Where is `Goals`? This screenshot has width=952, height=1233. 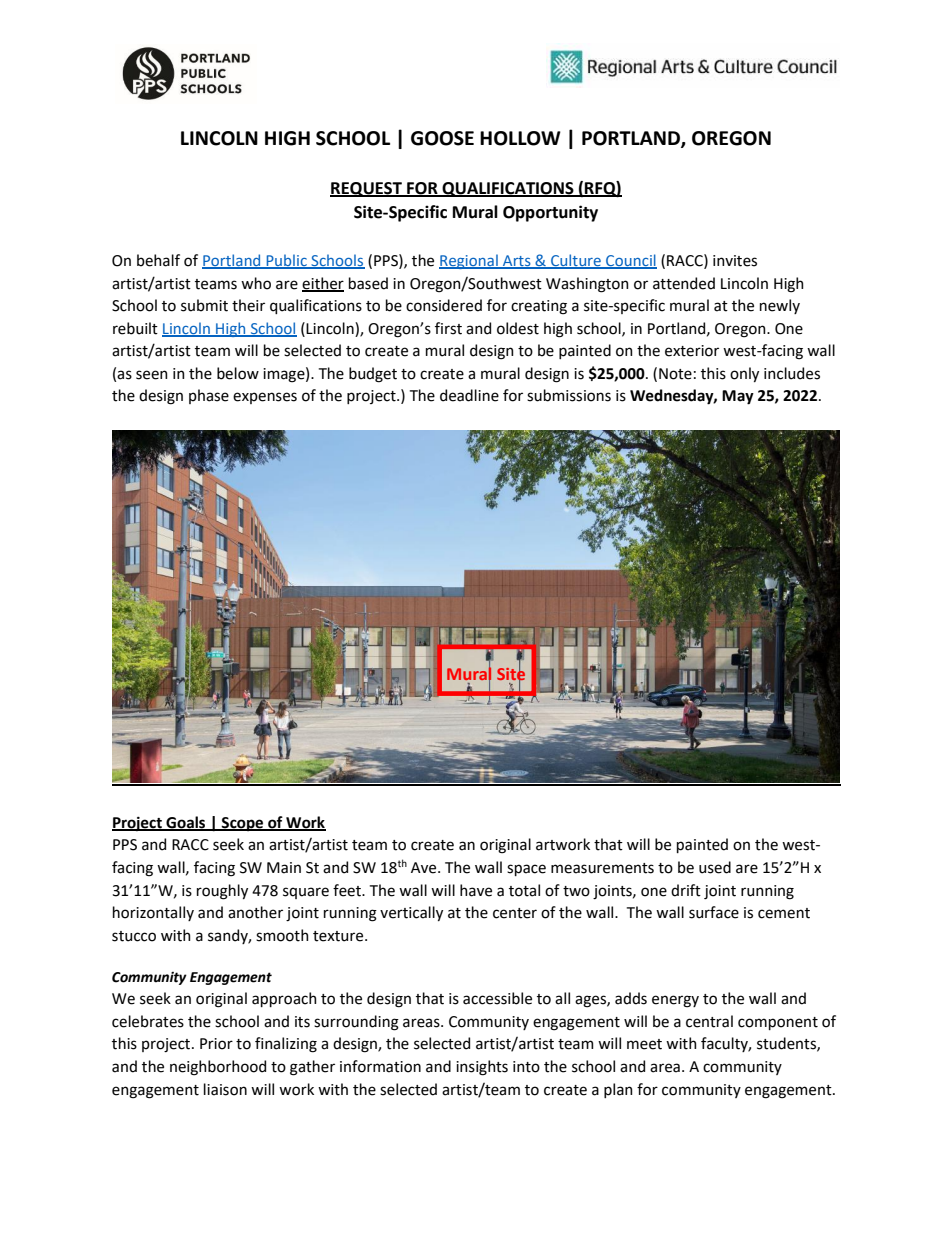 Goals is located at coordinates (186, 823).
